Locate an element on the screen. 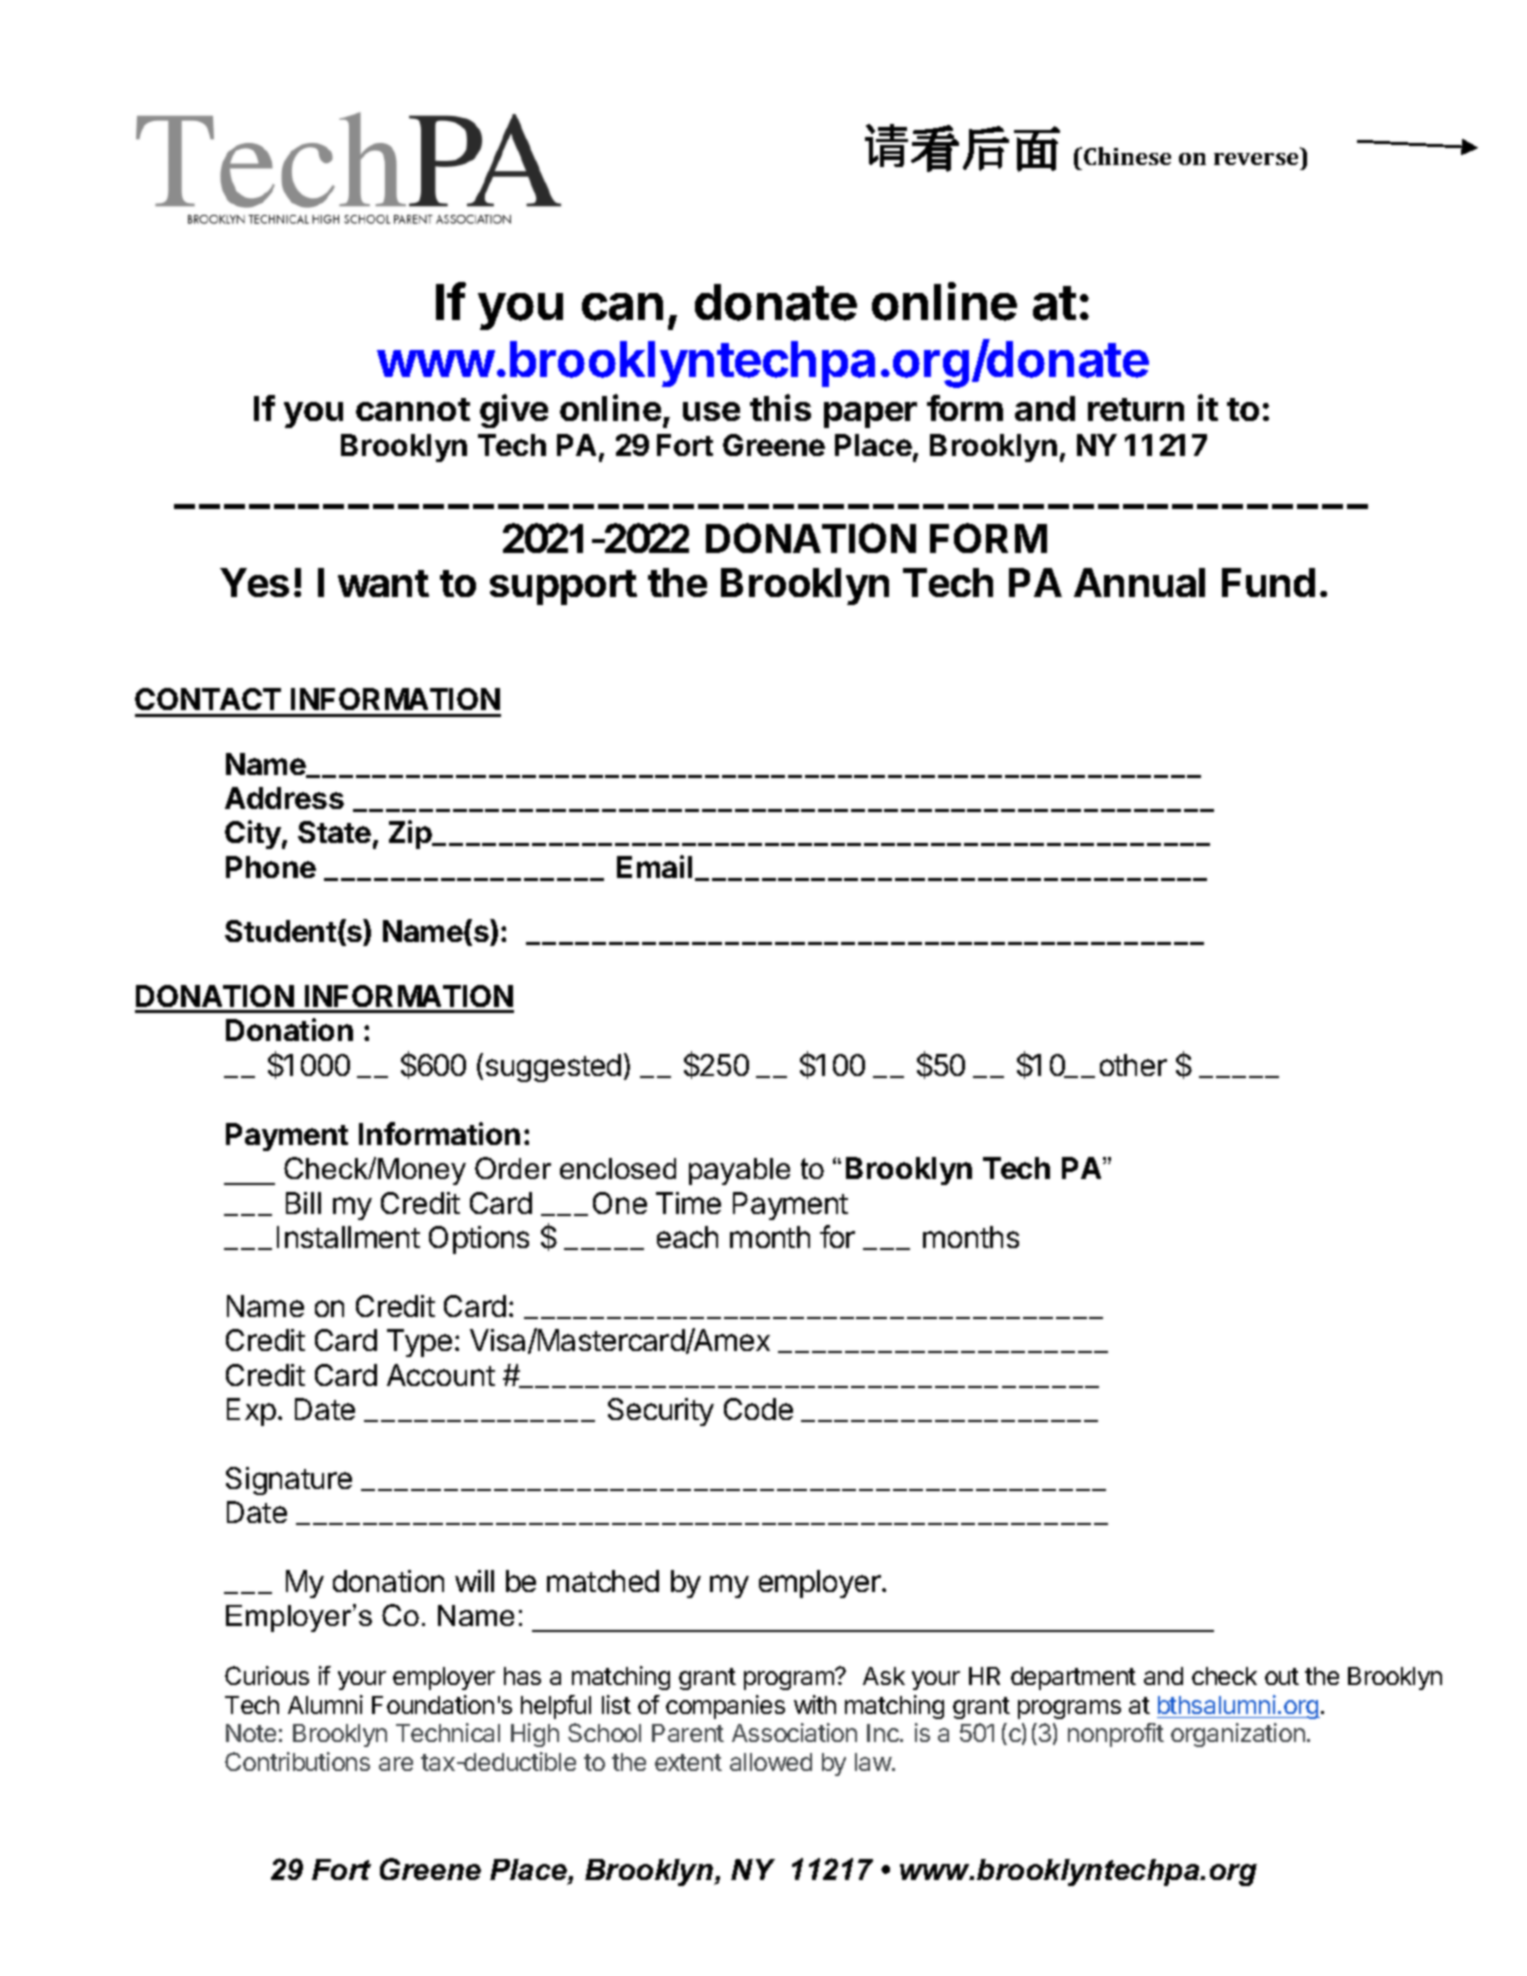 Image resolution: width=1527 pixels, height=1976 pixels. Phone is located at coordinates (271, 867).
